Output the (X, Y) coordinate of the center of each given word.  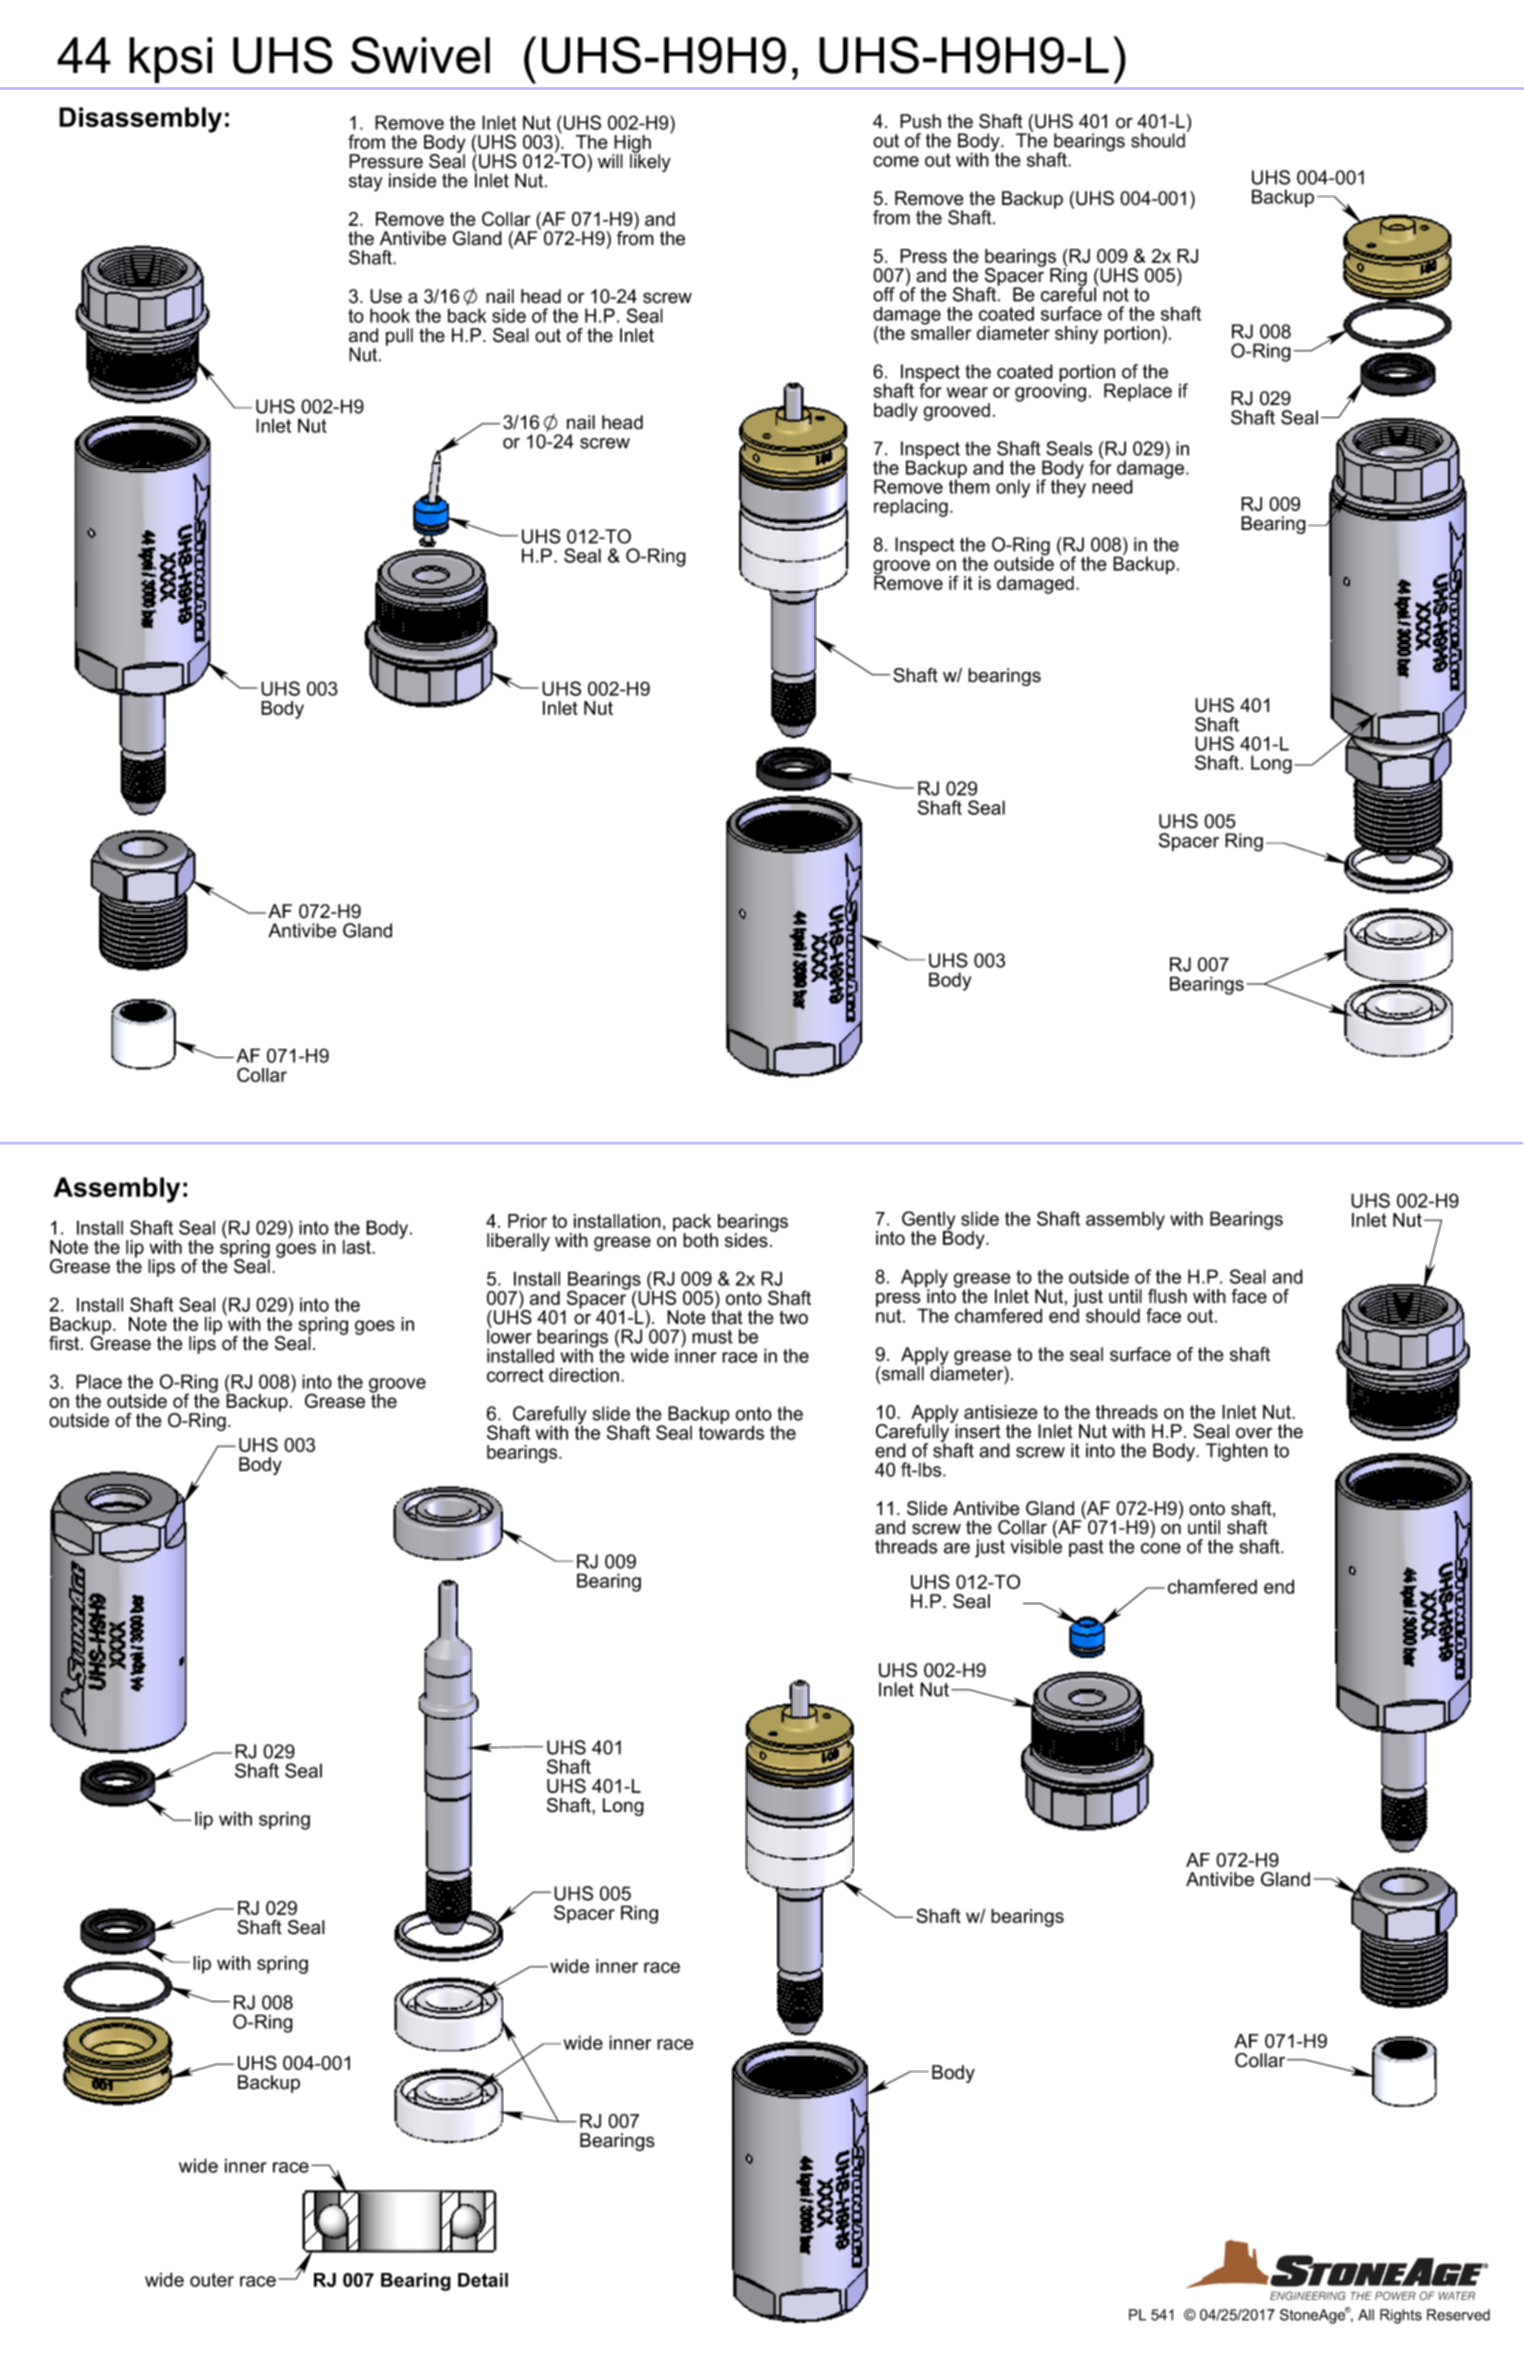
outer (212, 2280)
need (1112, 486)
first (65, 1343)
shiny (1076, 335)
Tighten (1237, 1452)
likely (650, 162)
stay (366, 183)
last (358, 1247)
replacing (911, 508)
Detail (483, 2280)
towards (731, 1431)
